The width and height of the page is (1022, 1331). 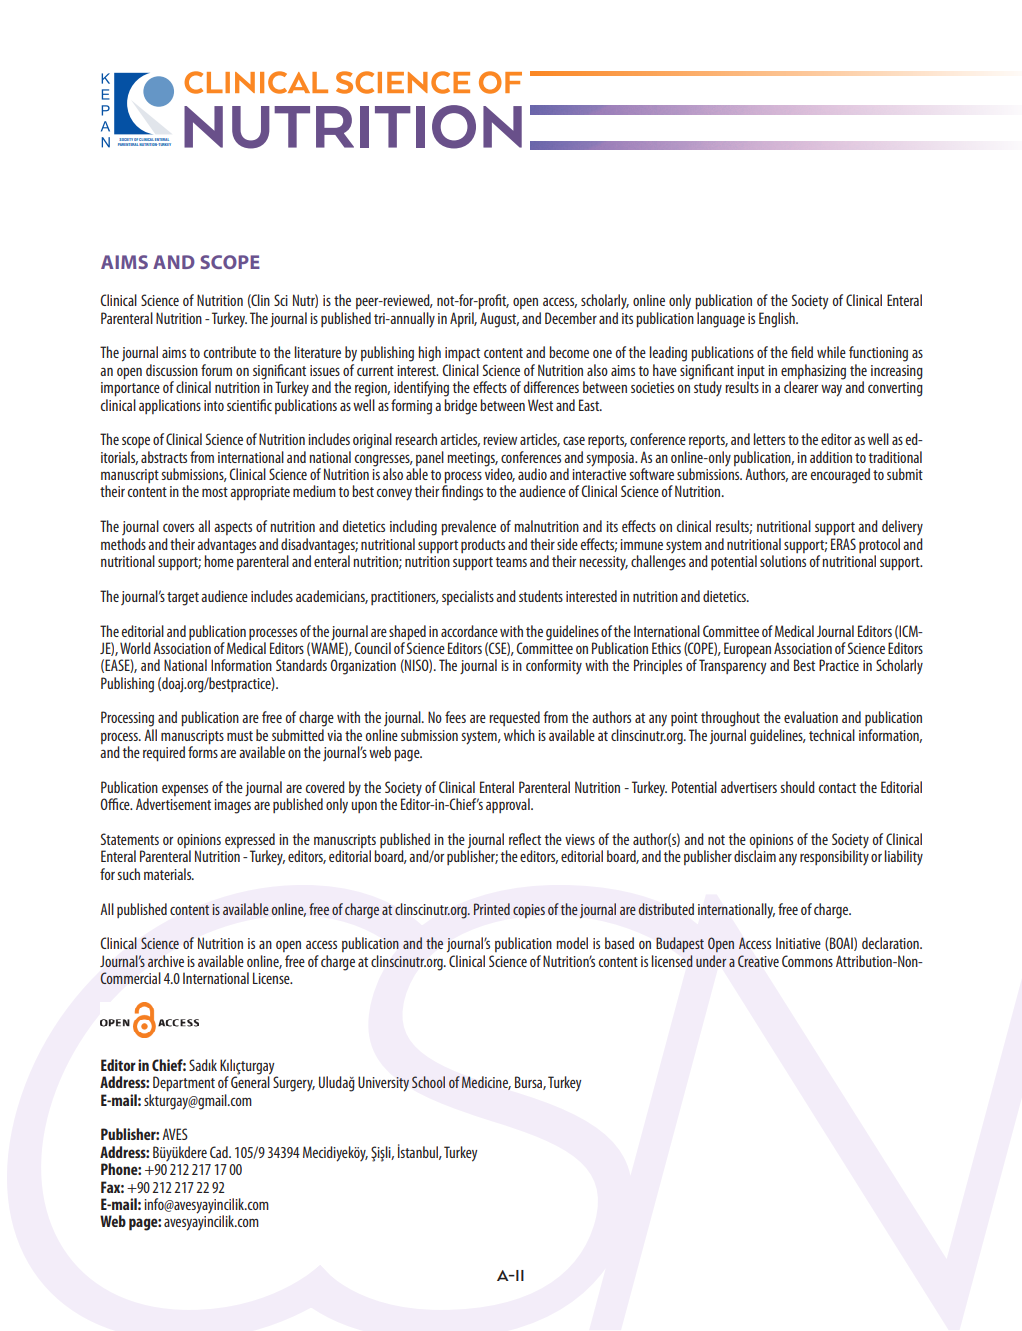 What do you see at coordinates (802, 352) in the page?
I see `field` at bounding box center [802, 352].
